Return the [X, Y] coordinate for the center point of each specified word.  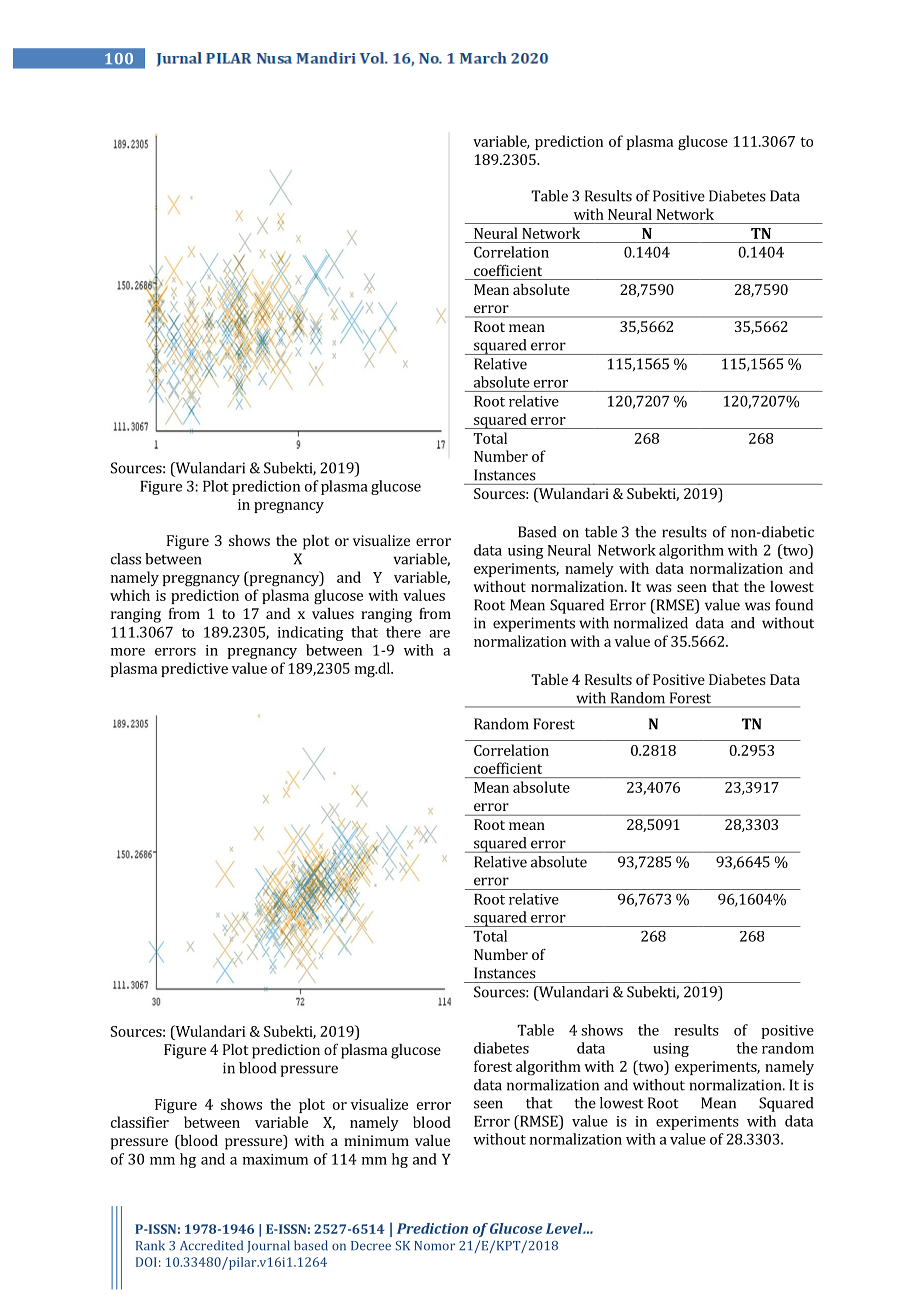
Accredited [211, 1245]
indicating [311, 633]
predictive [194, 669]
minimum [376, 1140]
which [130, 595]
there [403, 632]
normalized [651, 623]
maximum [275, 1159]
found [794, 605]
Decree [371, 1246]
